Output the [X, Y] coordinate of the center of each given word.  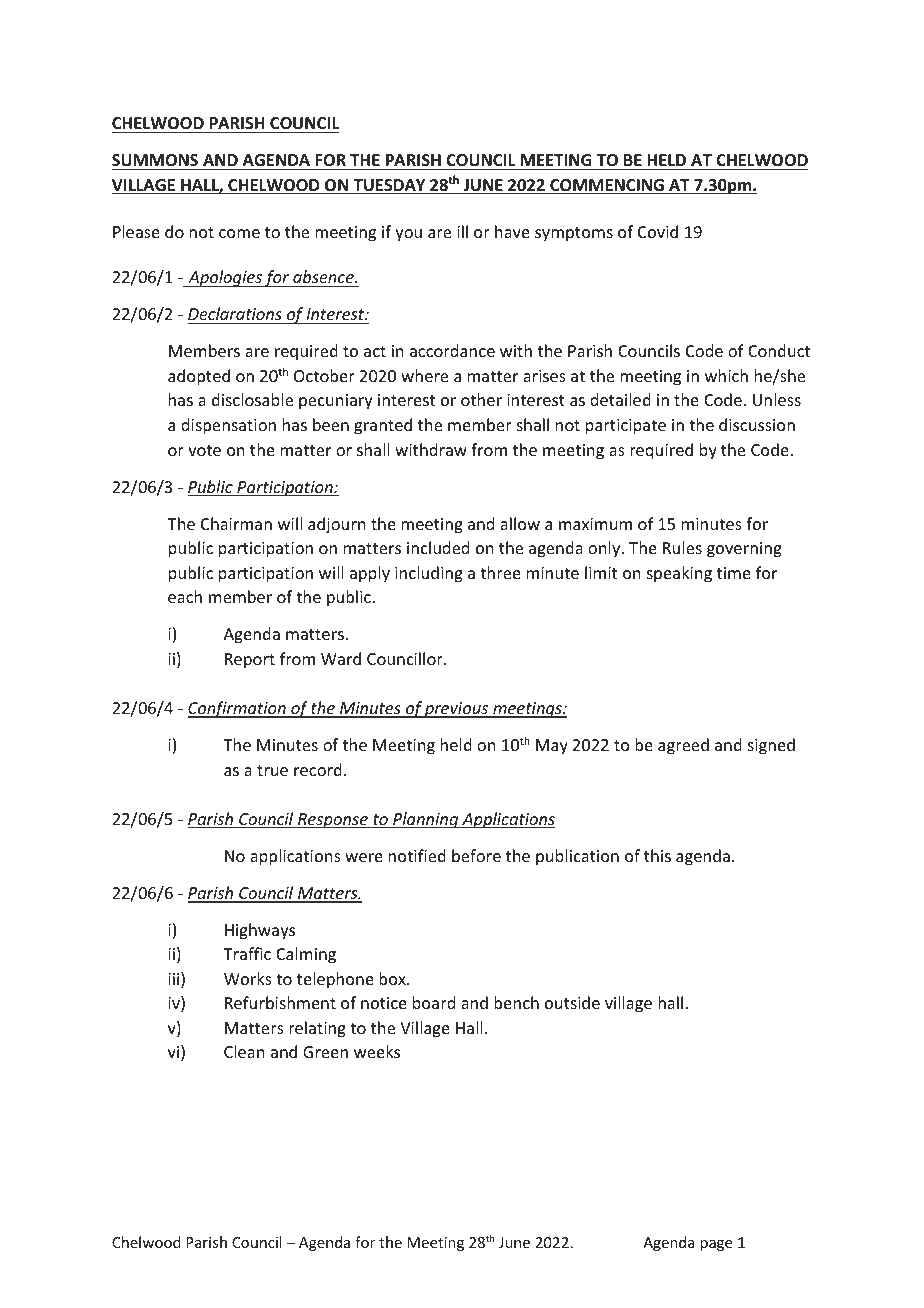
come [239, 233]
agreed [683, 746]
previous [457, 710]
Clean [244, 1051]
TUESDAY [389, 186]
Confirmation [238, 709]
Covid [658, 231]
